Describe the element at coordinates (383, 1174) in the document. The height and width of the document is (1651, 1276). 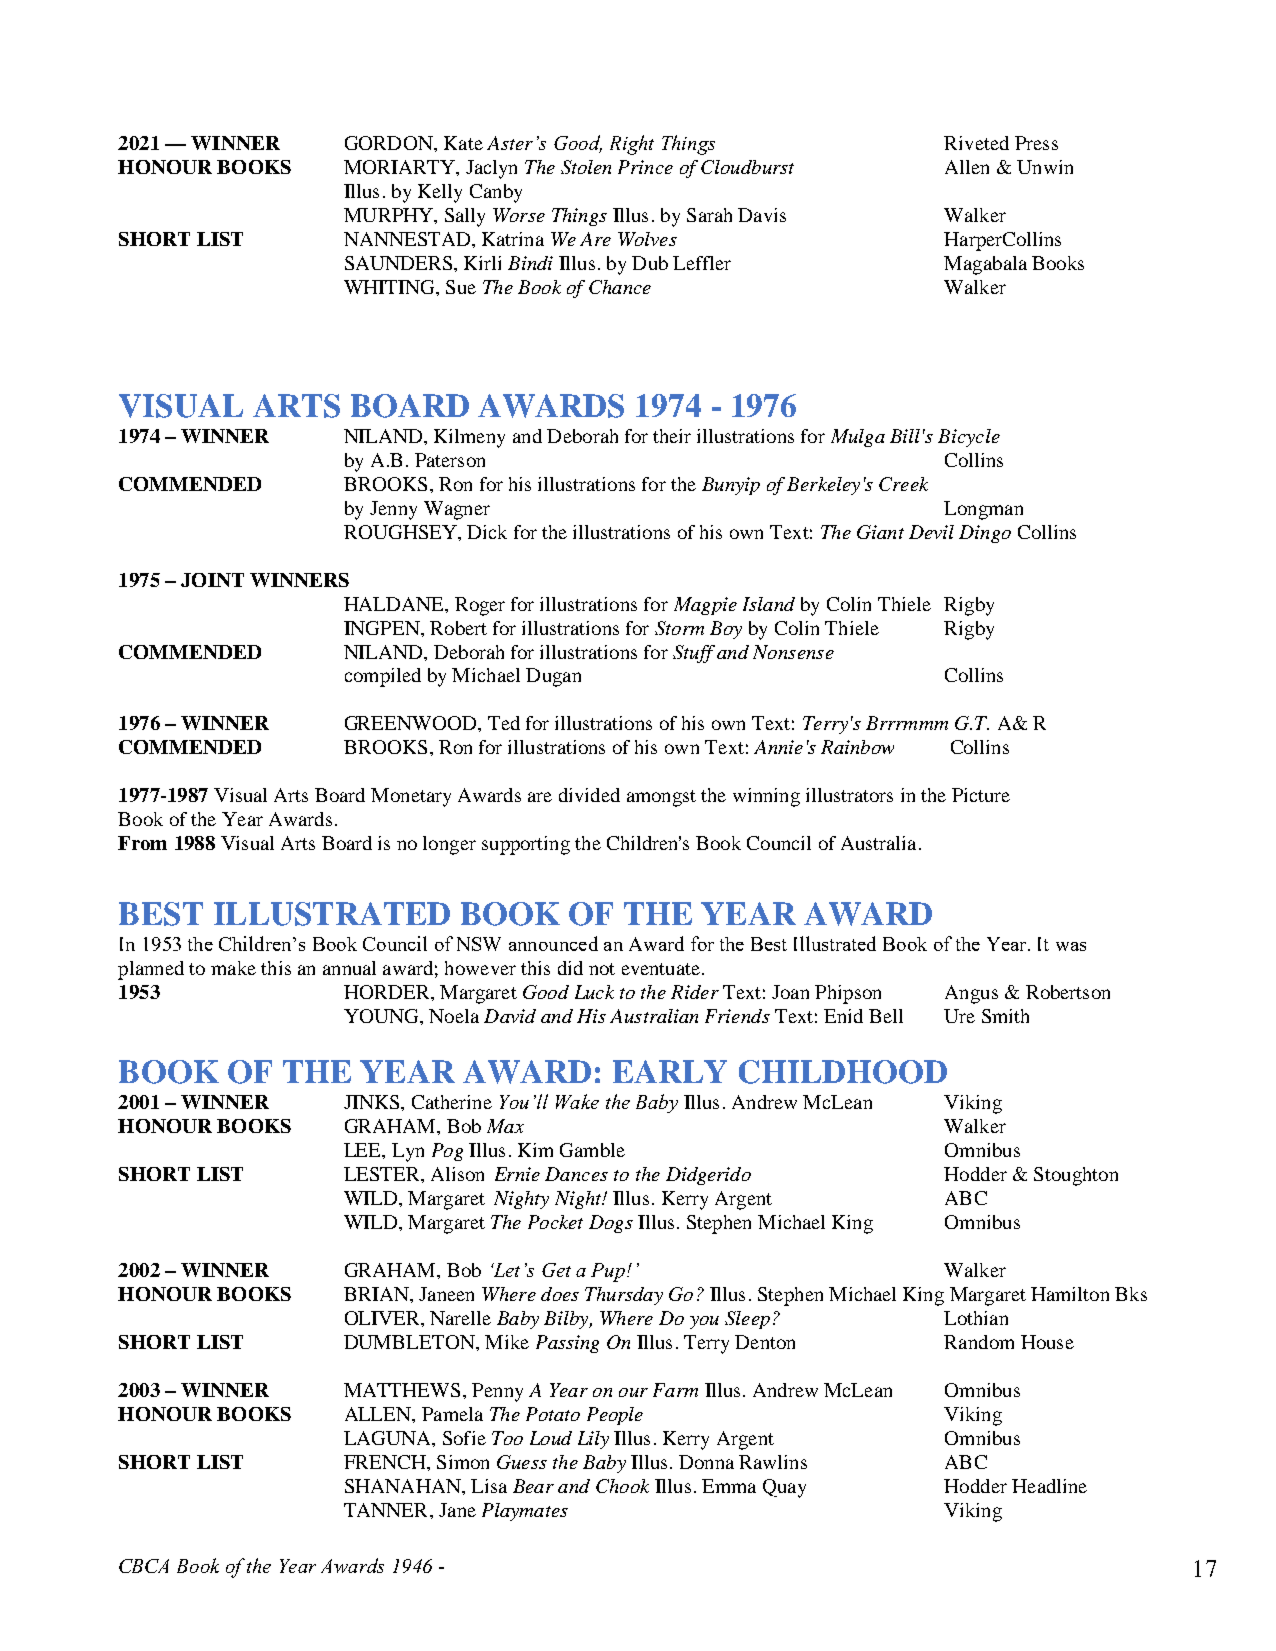
I see `LESTER` at that location.
